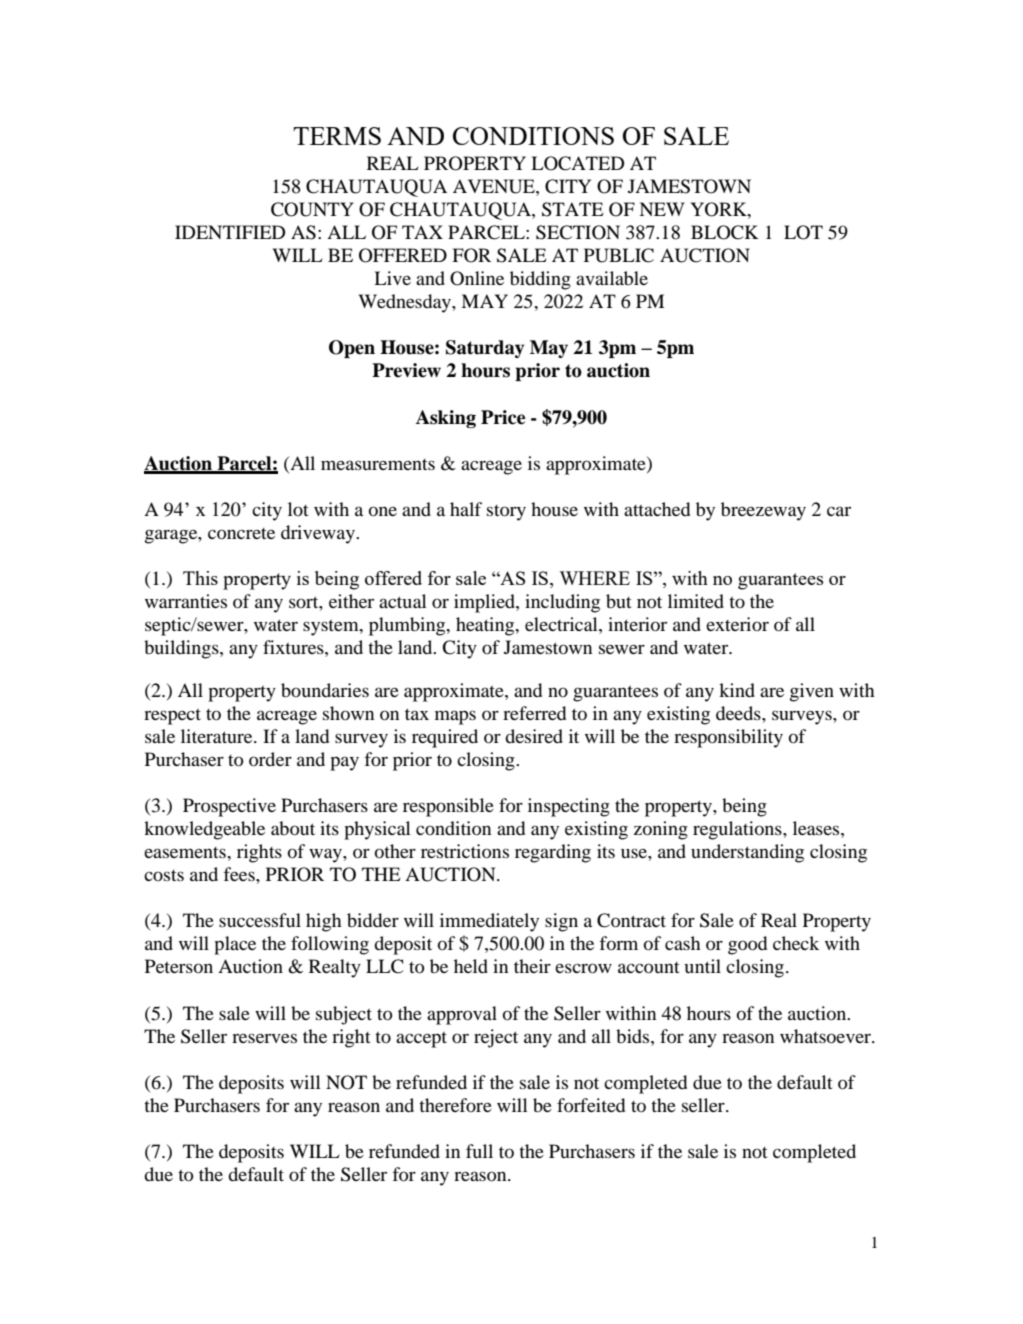 The height and width of the screenshot is (1324, 1023). Describe the element at coordinates (577, 163) in the screenshot. I see `LOCATED` at that location.
